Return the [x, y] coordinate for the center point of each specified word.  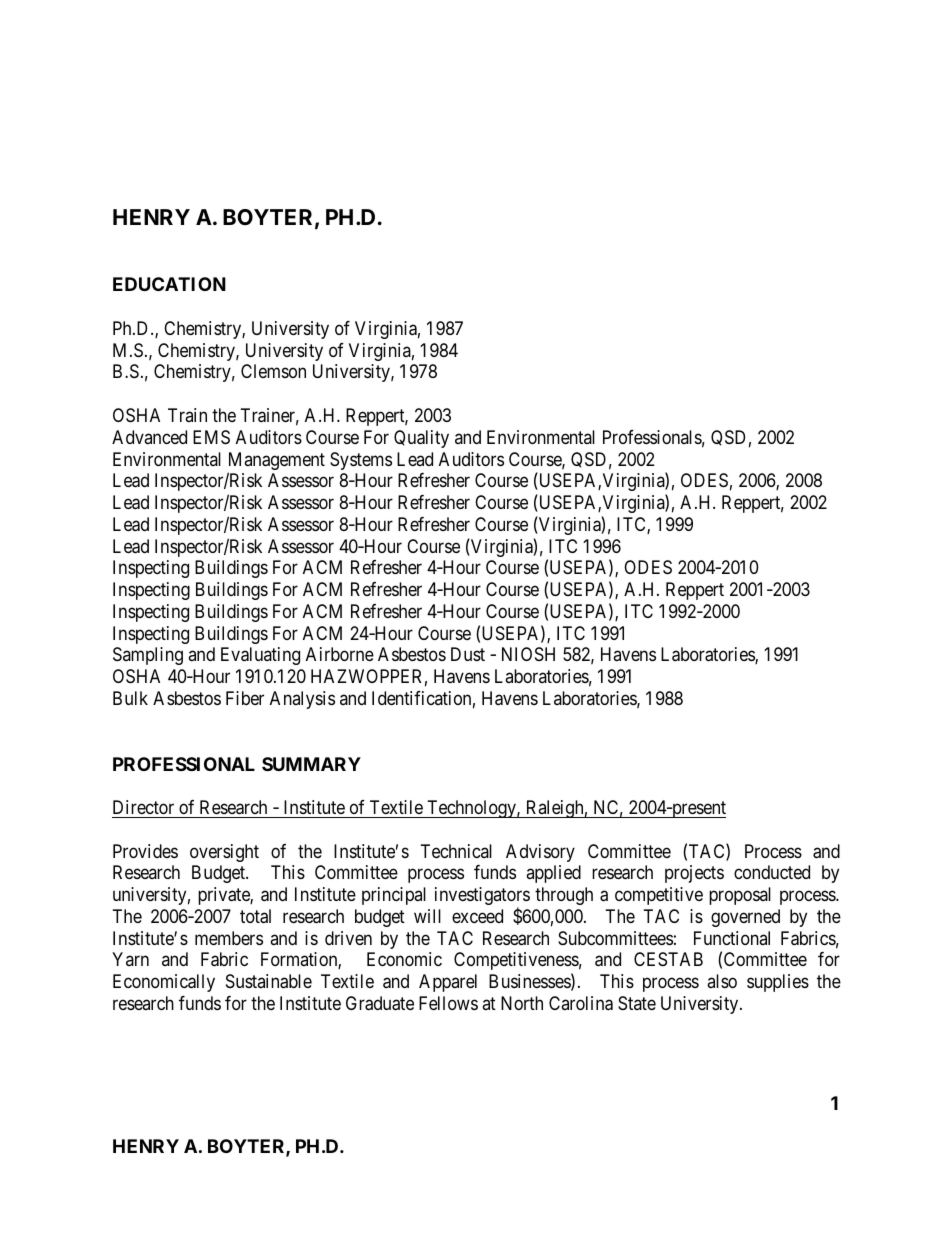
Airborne [340, 654]
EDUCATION [169, 284]
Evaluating [260, 656]
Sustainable [269, 981]
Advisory [540, 853]
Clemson [273, 371]
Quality [421, 439]
